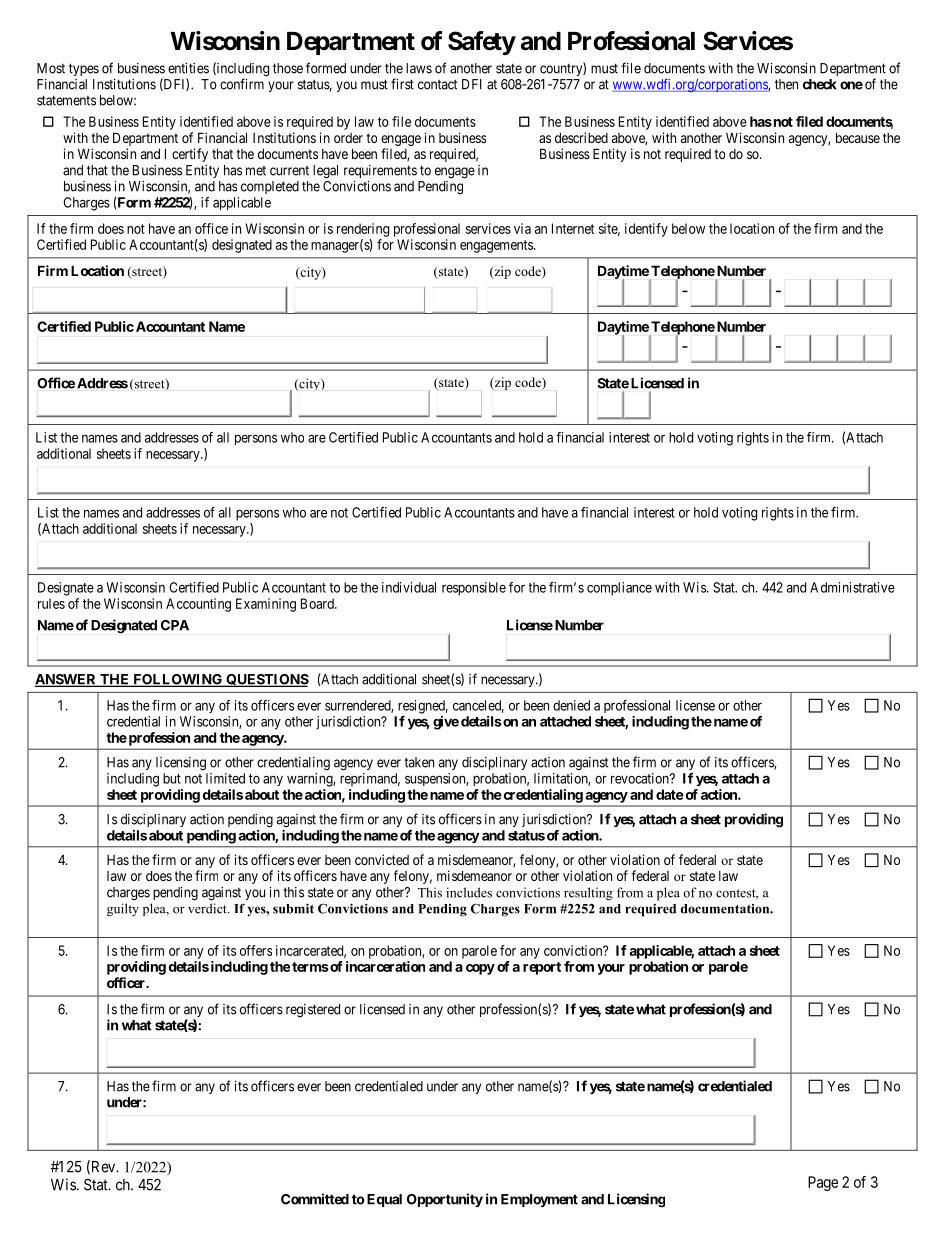 The width and height of the screenshot is (952, 1233). Describe the element at coordinates (188, 68) in the screenshot. I see `entities` at that location.
